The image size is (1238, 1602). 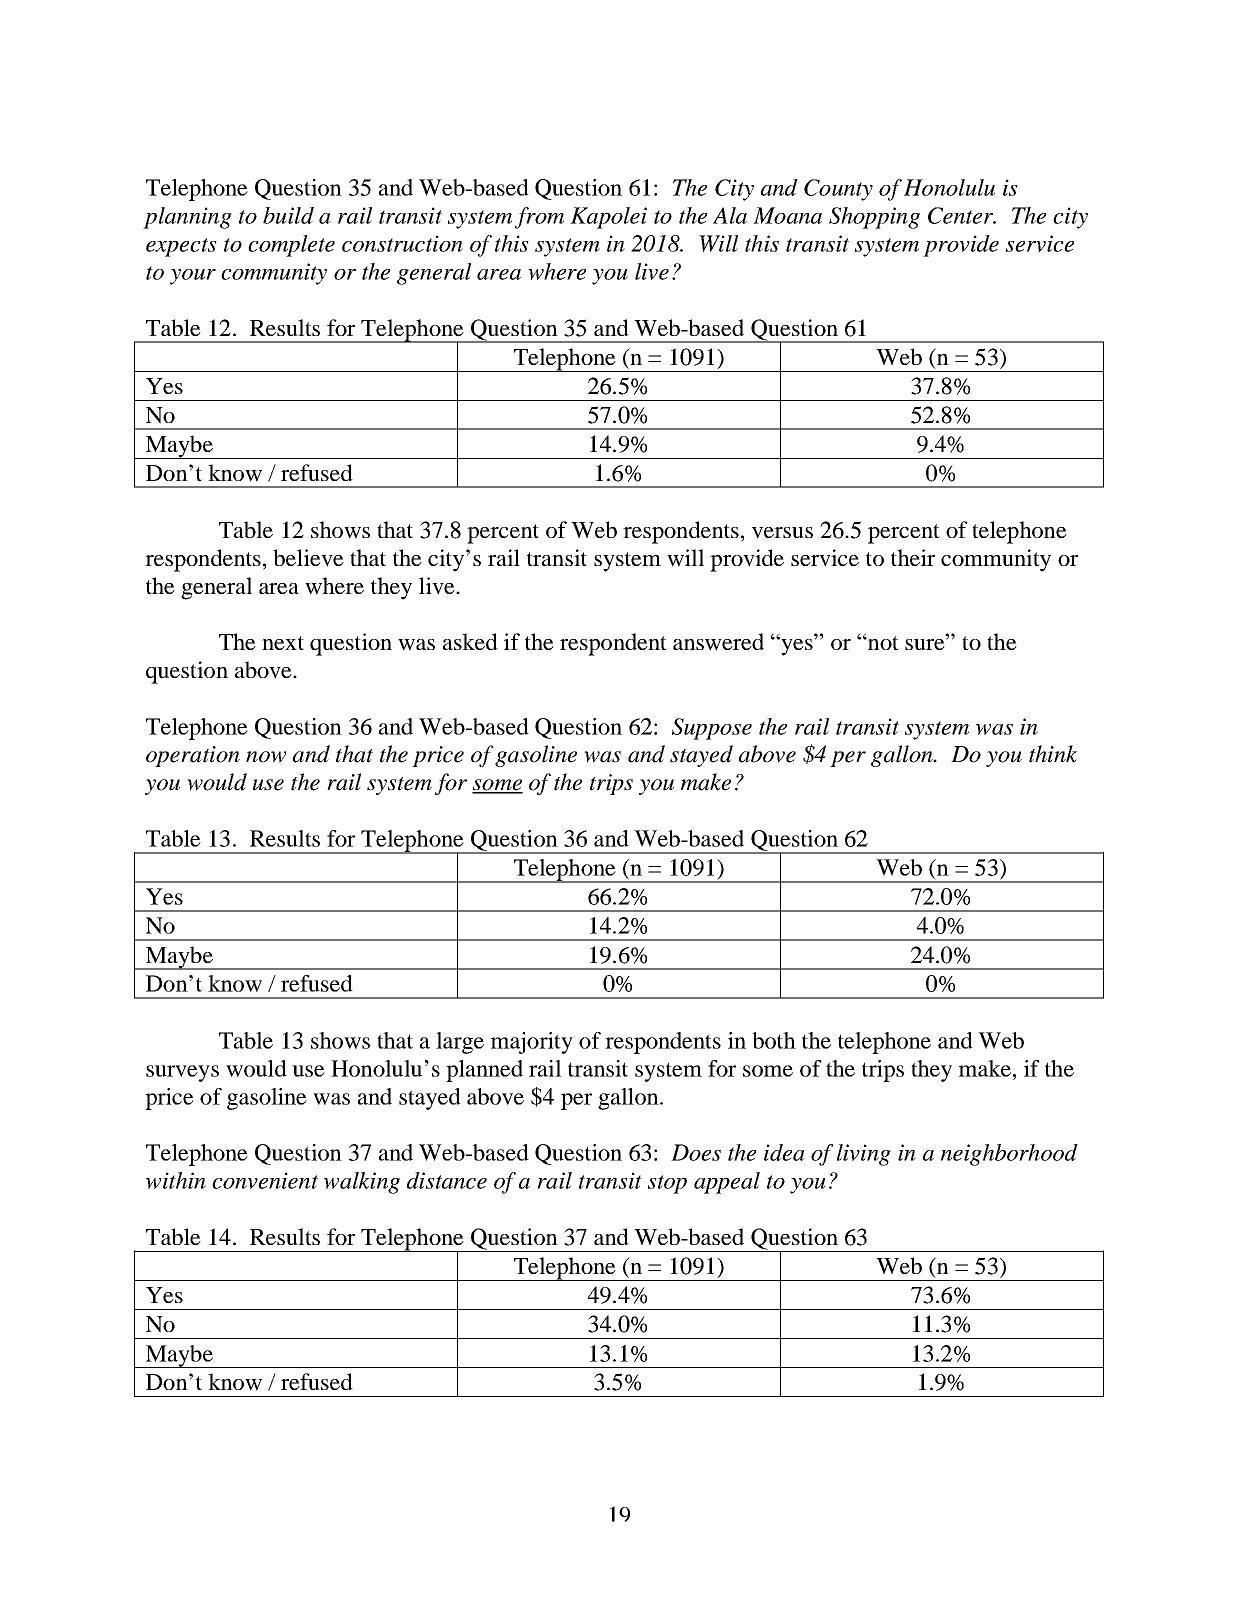 What do you see at coordinates (1053, 754) in the screenshot?
I see `think` at bounding box center [1053, 754].
